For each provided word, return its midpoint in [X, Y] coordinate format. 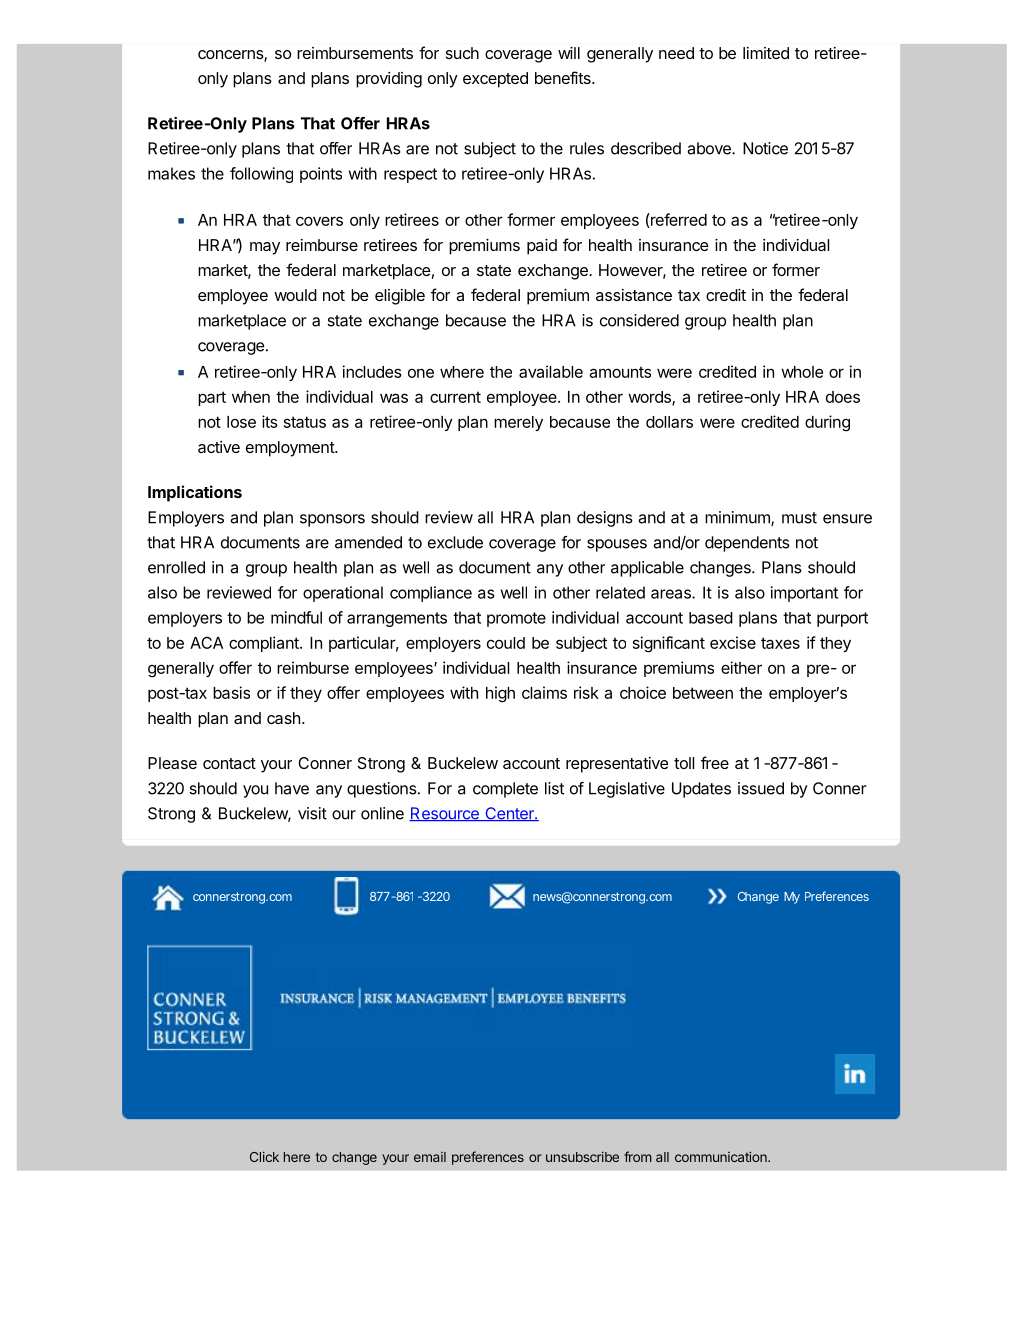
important [804, 594]
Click [264, 1156]
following [261, 175]
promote [516, 619]
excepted [495, 80]
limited [766, 53]
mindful [296, 617]
